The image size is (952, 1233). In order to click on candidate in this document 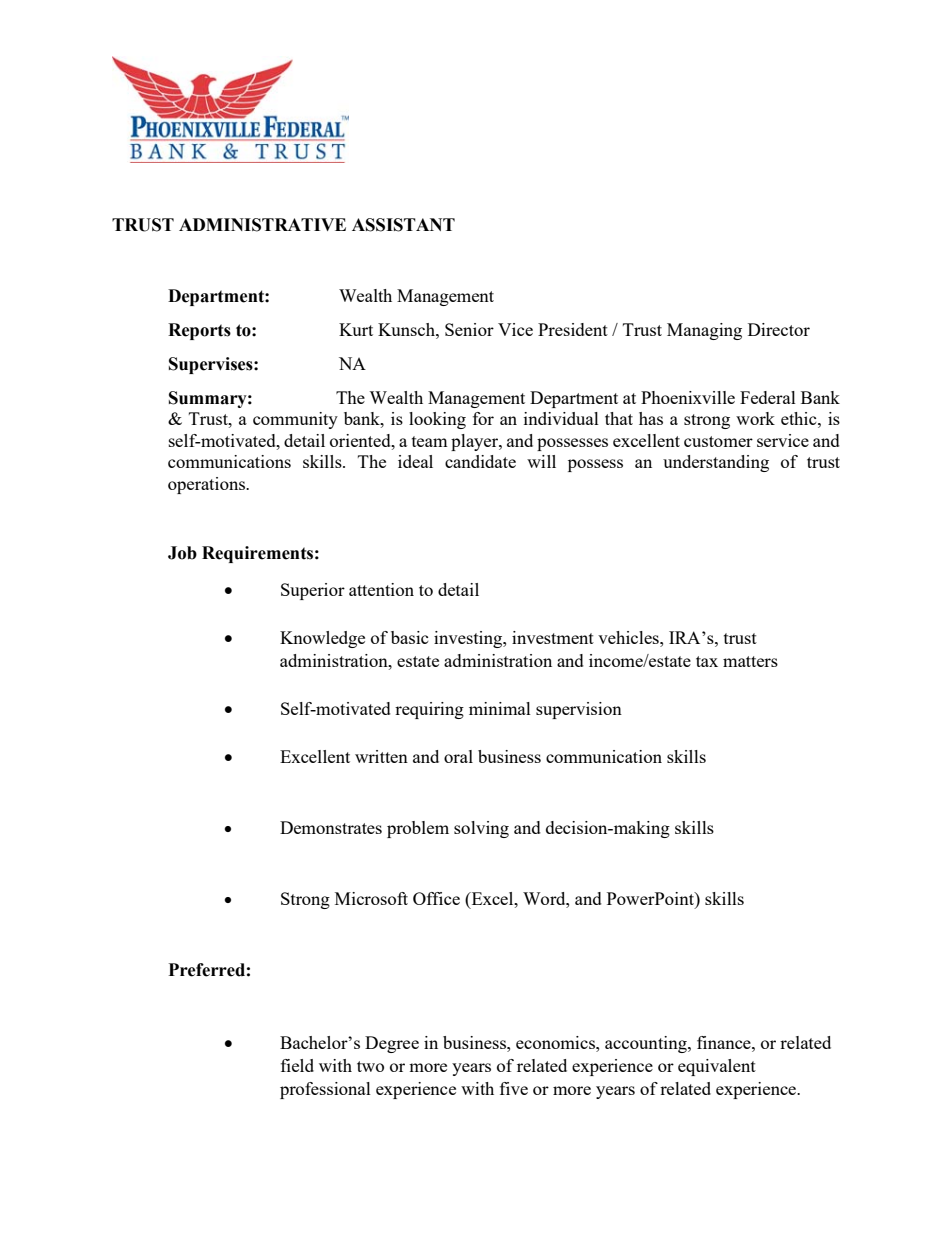, I will do `click(480, 461)`.
